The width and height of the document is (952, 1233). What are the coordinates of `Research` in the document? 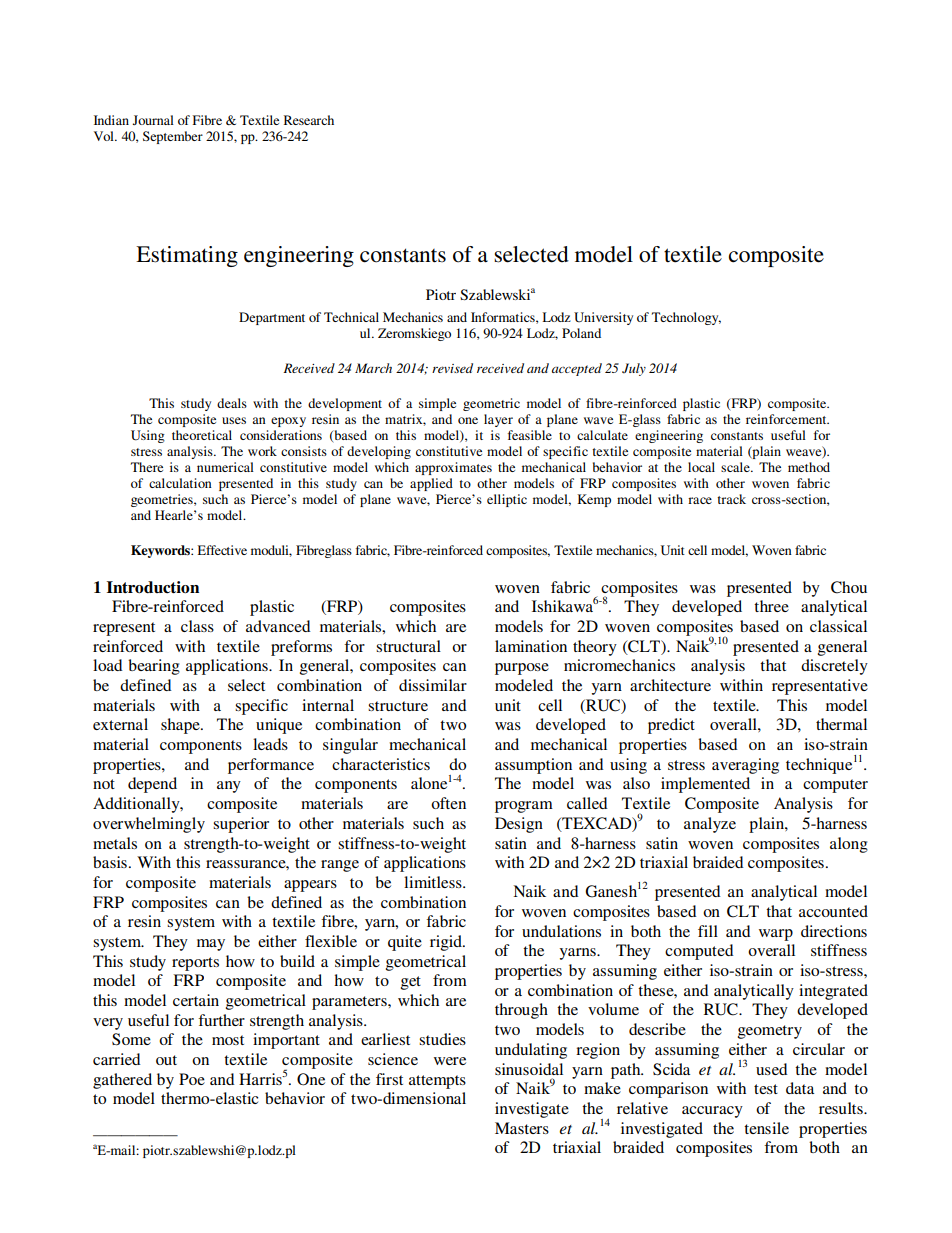 It's located at (309, 120).
